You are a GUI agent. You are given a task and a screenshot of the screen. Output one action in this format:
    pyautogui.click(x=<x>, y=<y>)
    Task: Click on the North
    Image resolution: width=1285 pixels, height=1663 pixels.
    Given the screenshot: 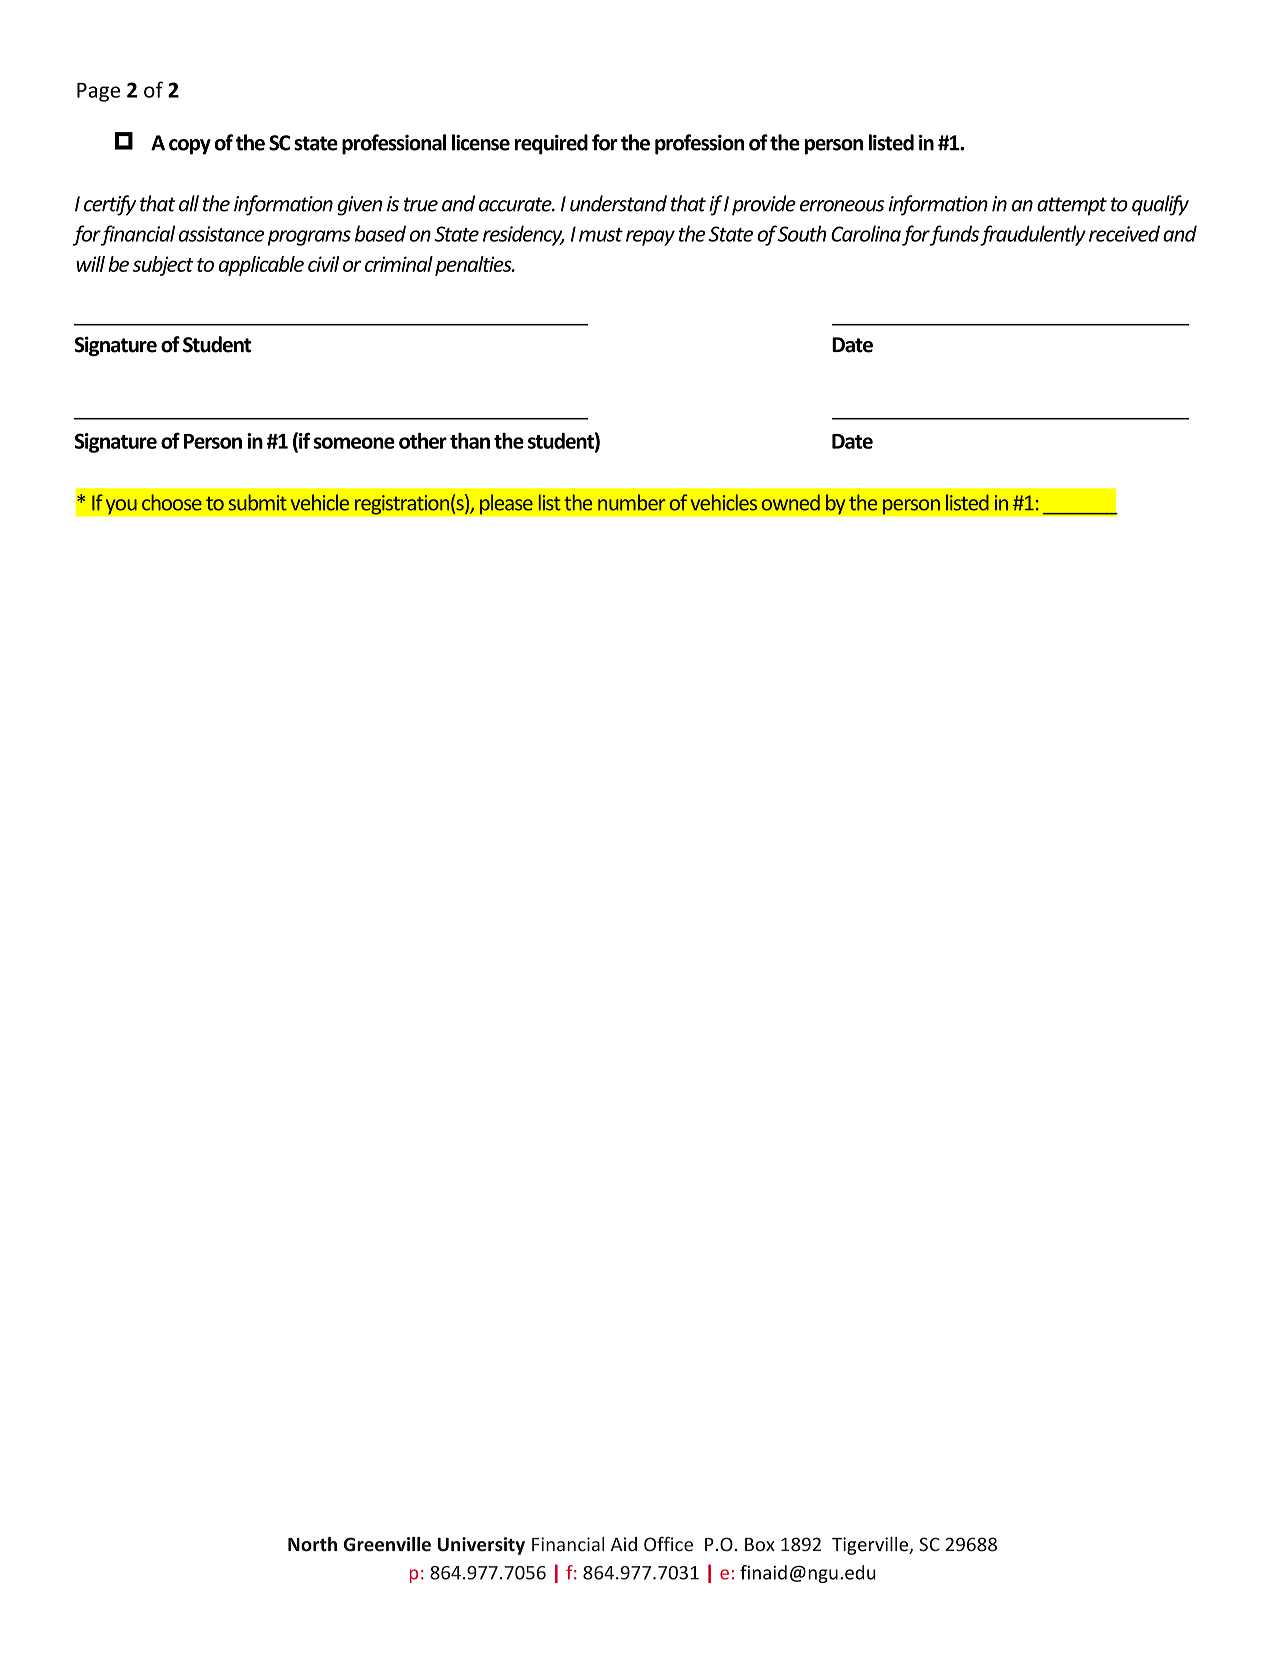 What is the action you would take?
    pyautogui.click(x=312, y=1544)
